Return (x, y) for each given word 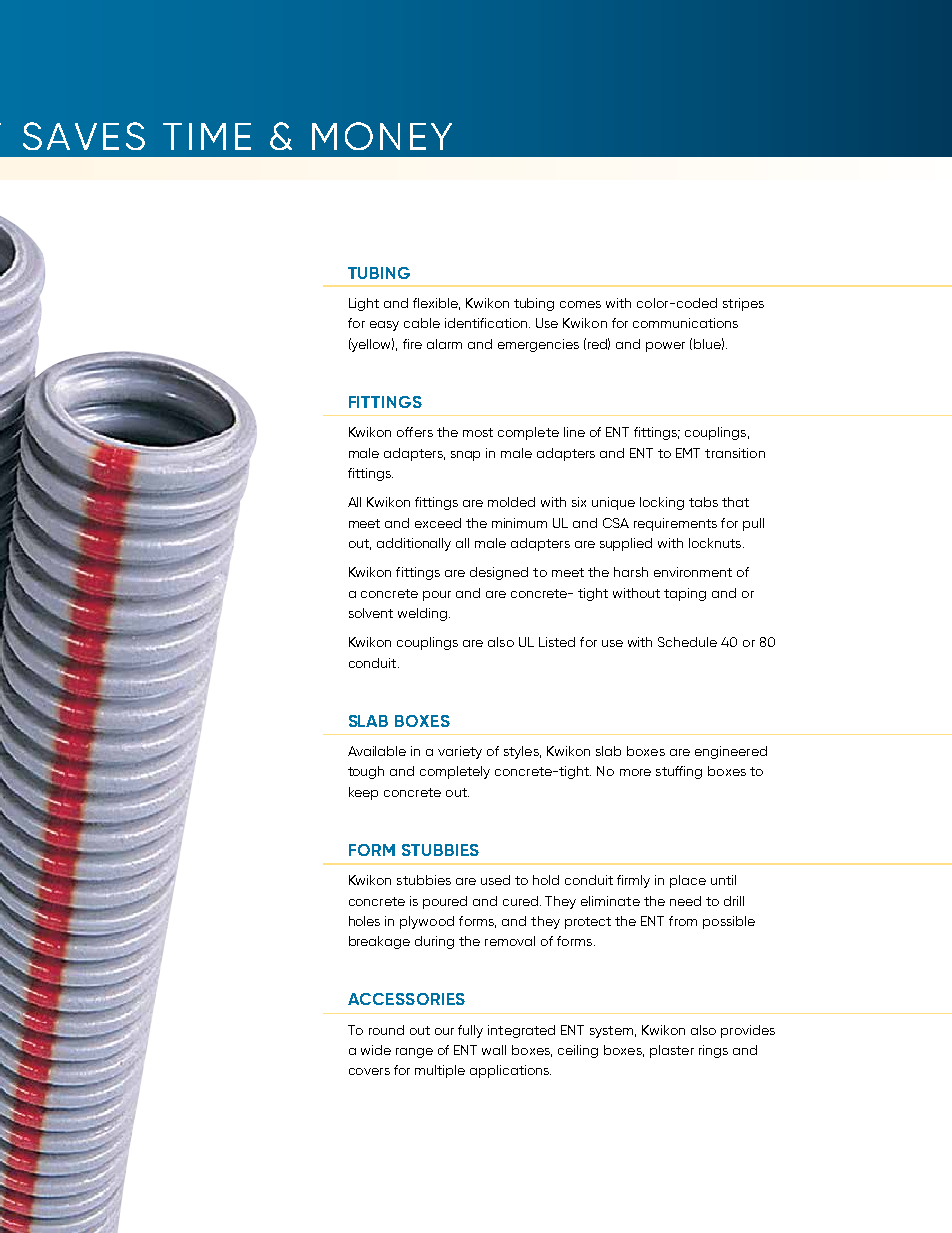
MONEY (382, 136)
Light (364, 304)
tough (366, 772)
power (665, 347)
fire (412, 344)
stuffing (679, 772)
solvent (371, 613)
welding (422, 614)
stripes (743, 304)
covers (369, 1071)
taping (685, 594)
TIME (207, 136)
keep (363, 793)
